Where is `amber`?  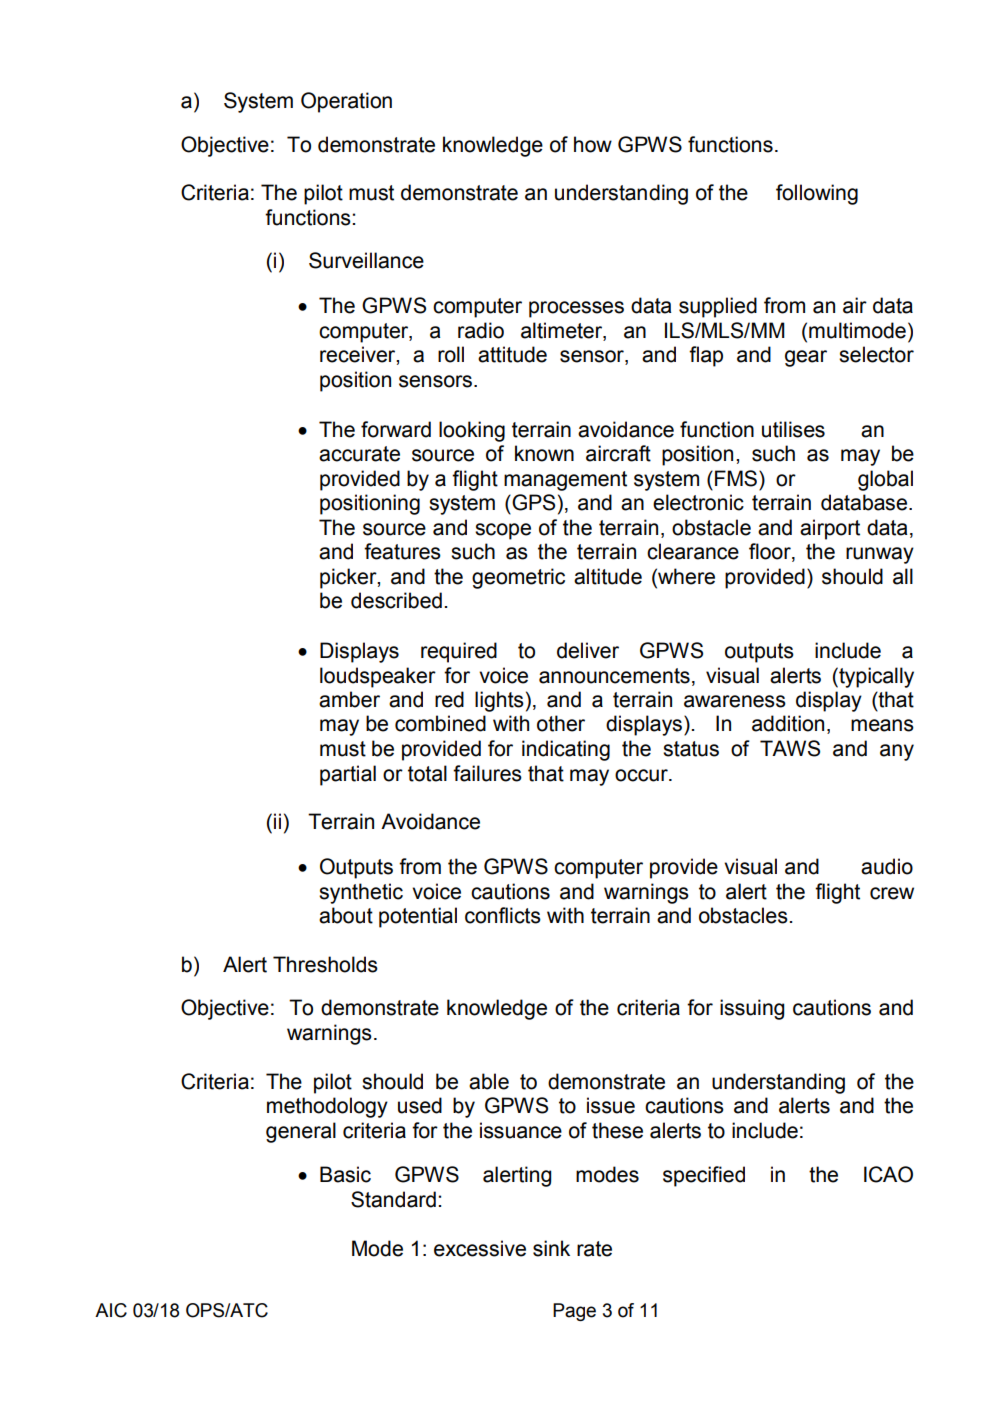 amber is located at coordinates (349, 699).
